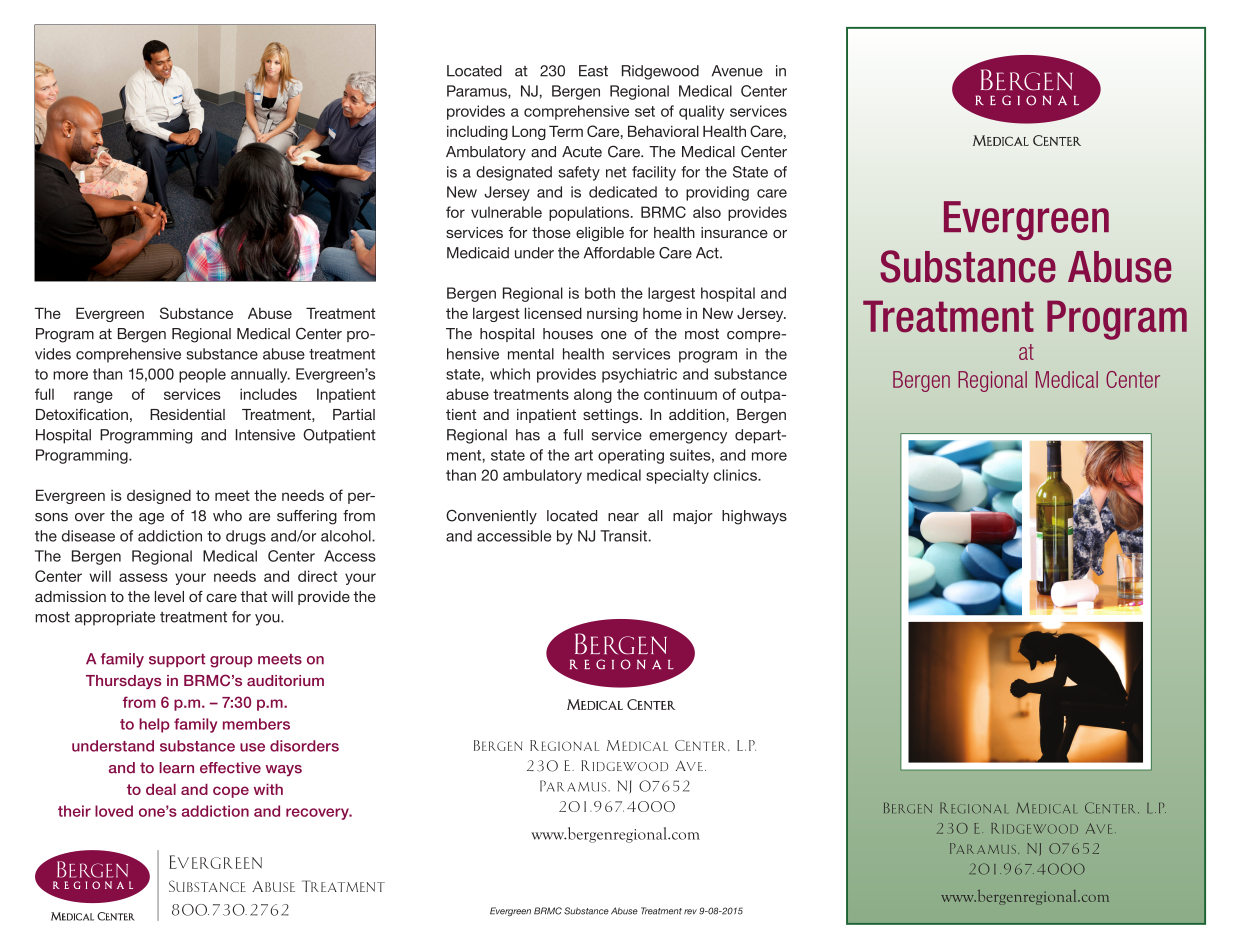  Describe the element at coordinates (690, 912) in the image. I see `rev` at that location.
